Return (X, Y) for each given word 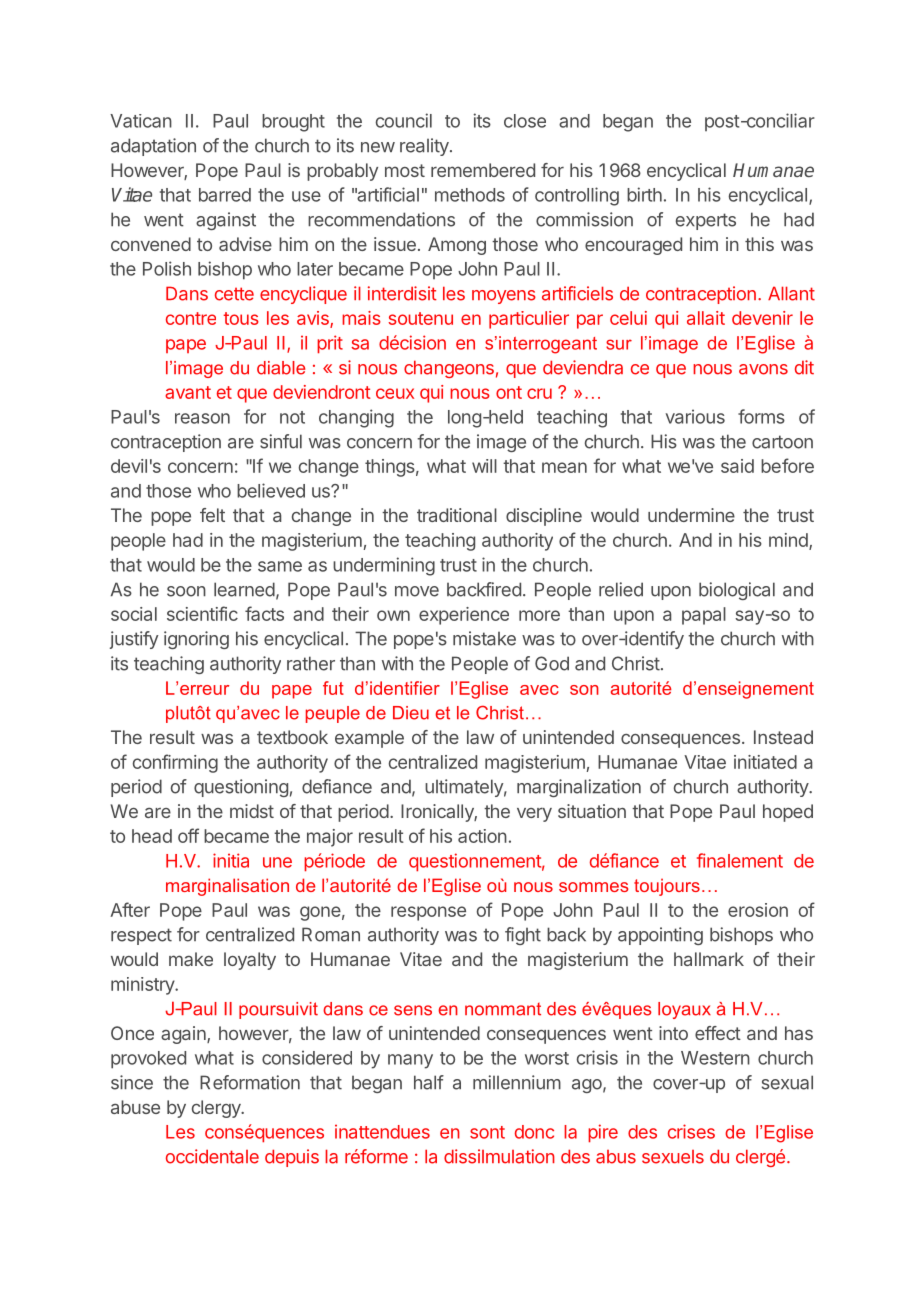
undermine (691, 515)
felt (212, 515)
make (191, 959)
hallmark (709, 959)
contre (191, 318)
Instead (783, 737)
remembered (483, 170)
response (428, 913)
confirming (175, 763)
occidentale (212, 1156)
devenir (762, 318)
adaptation (153, 147)
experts (706, 221)
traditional (457, 515)
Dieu (411, 713)
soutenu (420, 318)
